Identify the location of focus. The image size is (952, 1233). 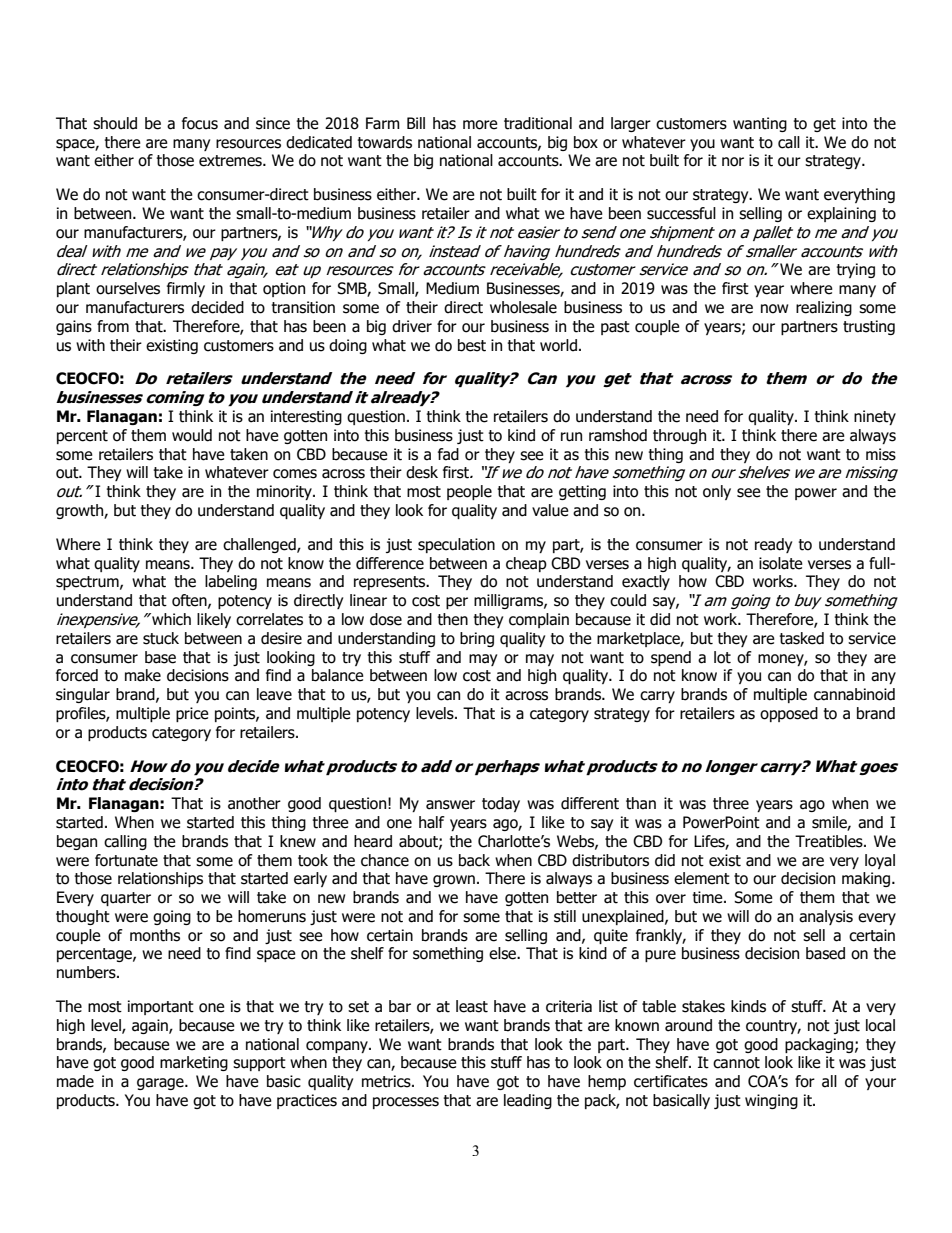
(200, 123).
